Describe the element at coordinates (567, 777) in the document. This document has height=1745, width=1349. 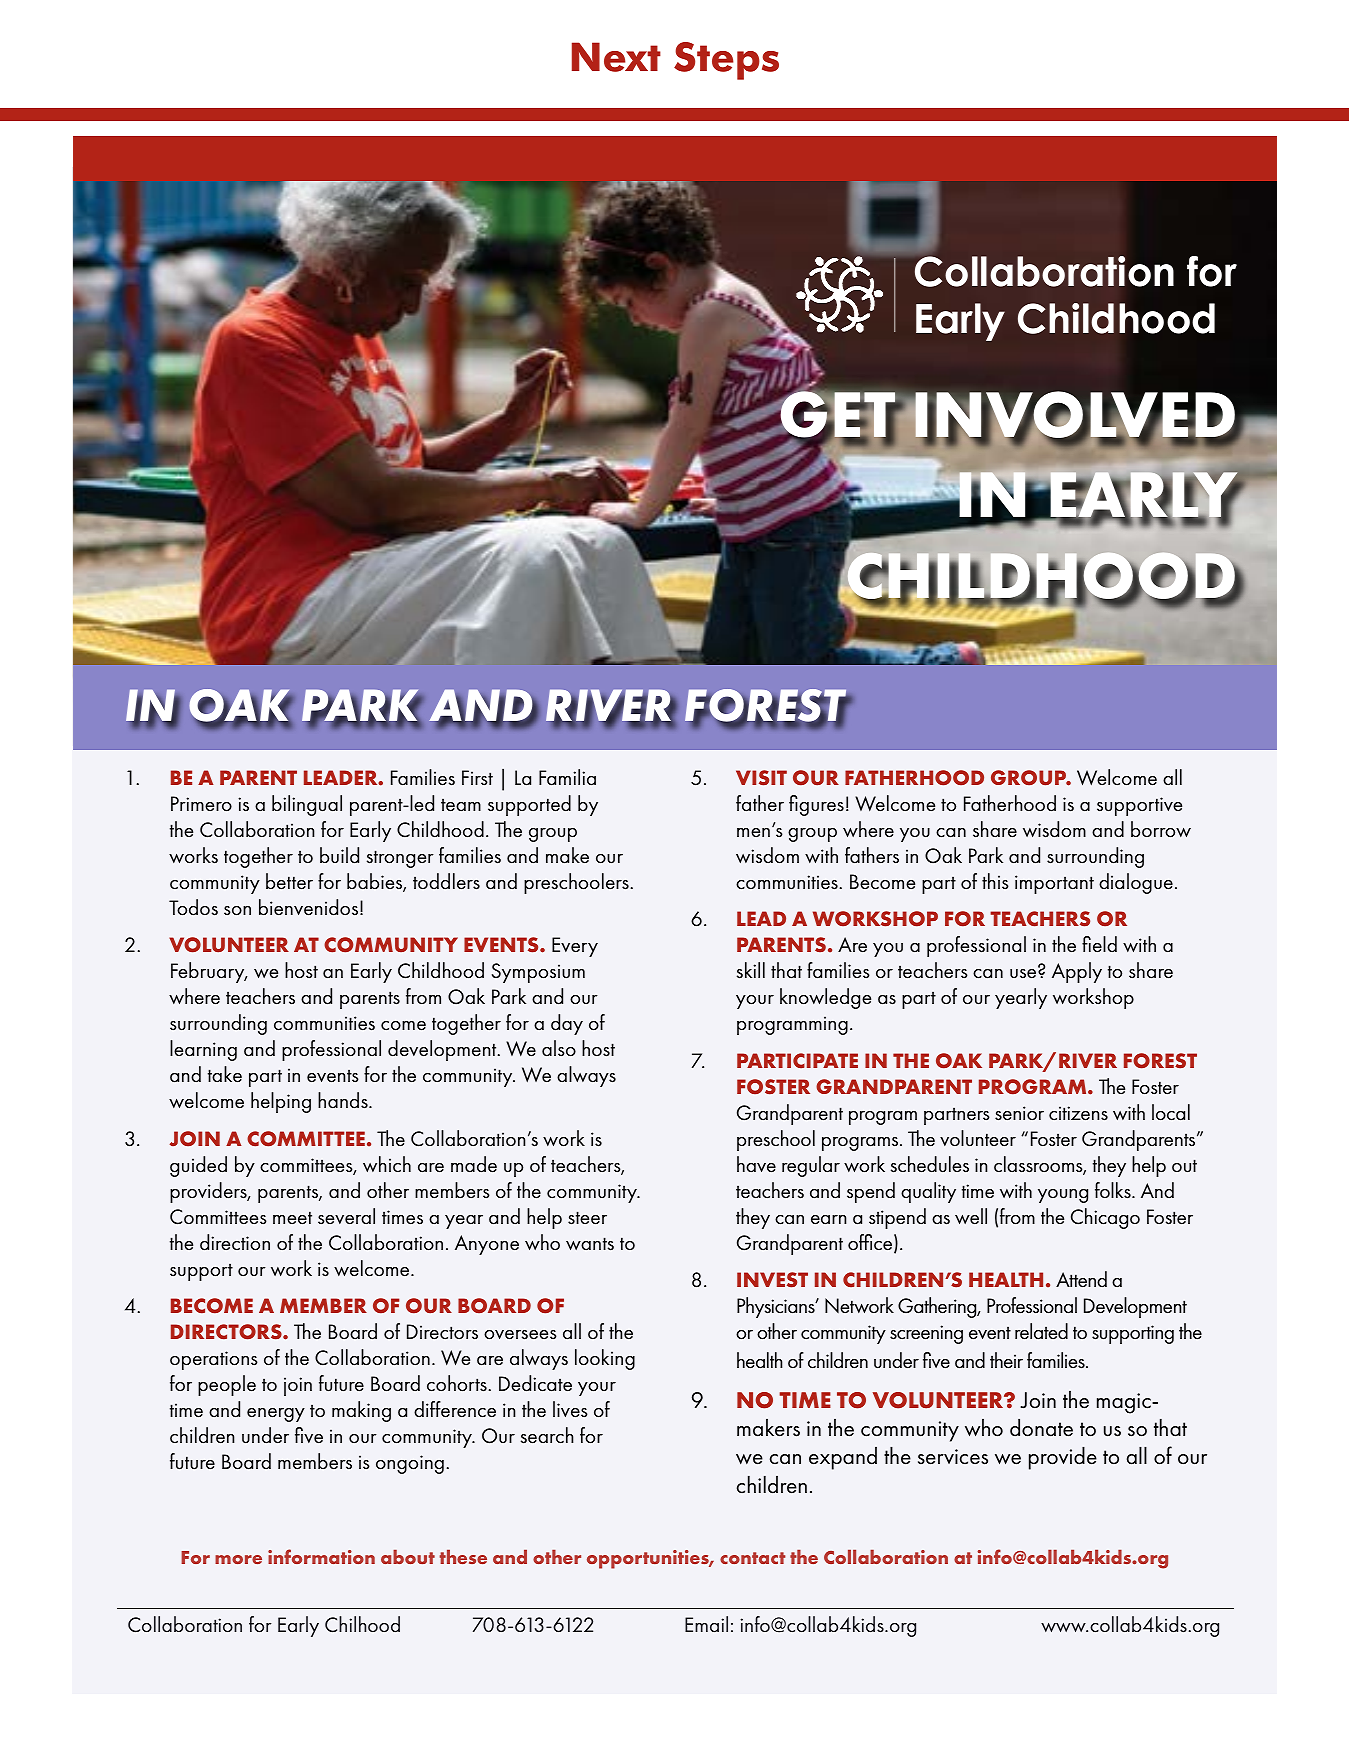
I see `Familia` at that location.
